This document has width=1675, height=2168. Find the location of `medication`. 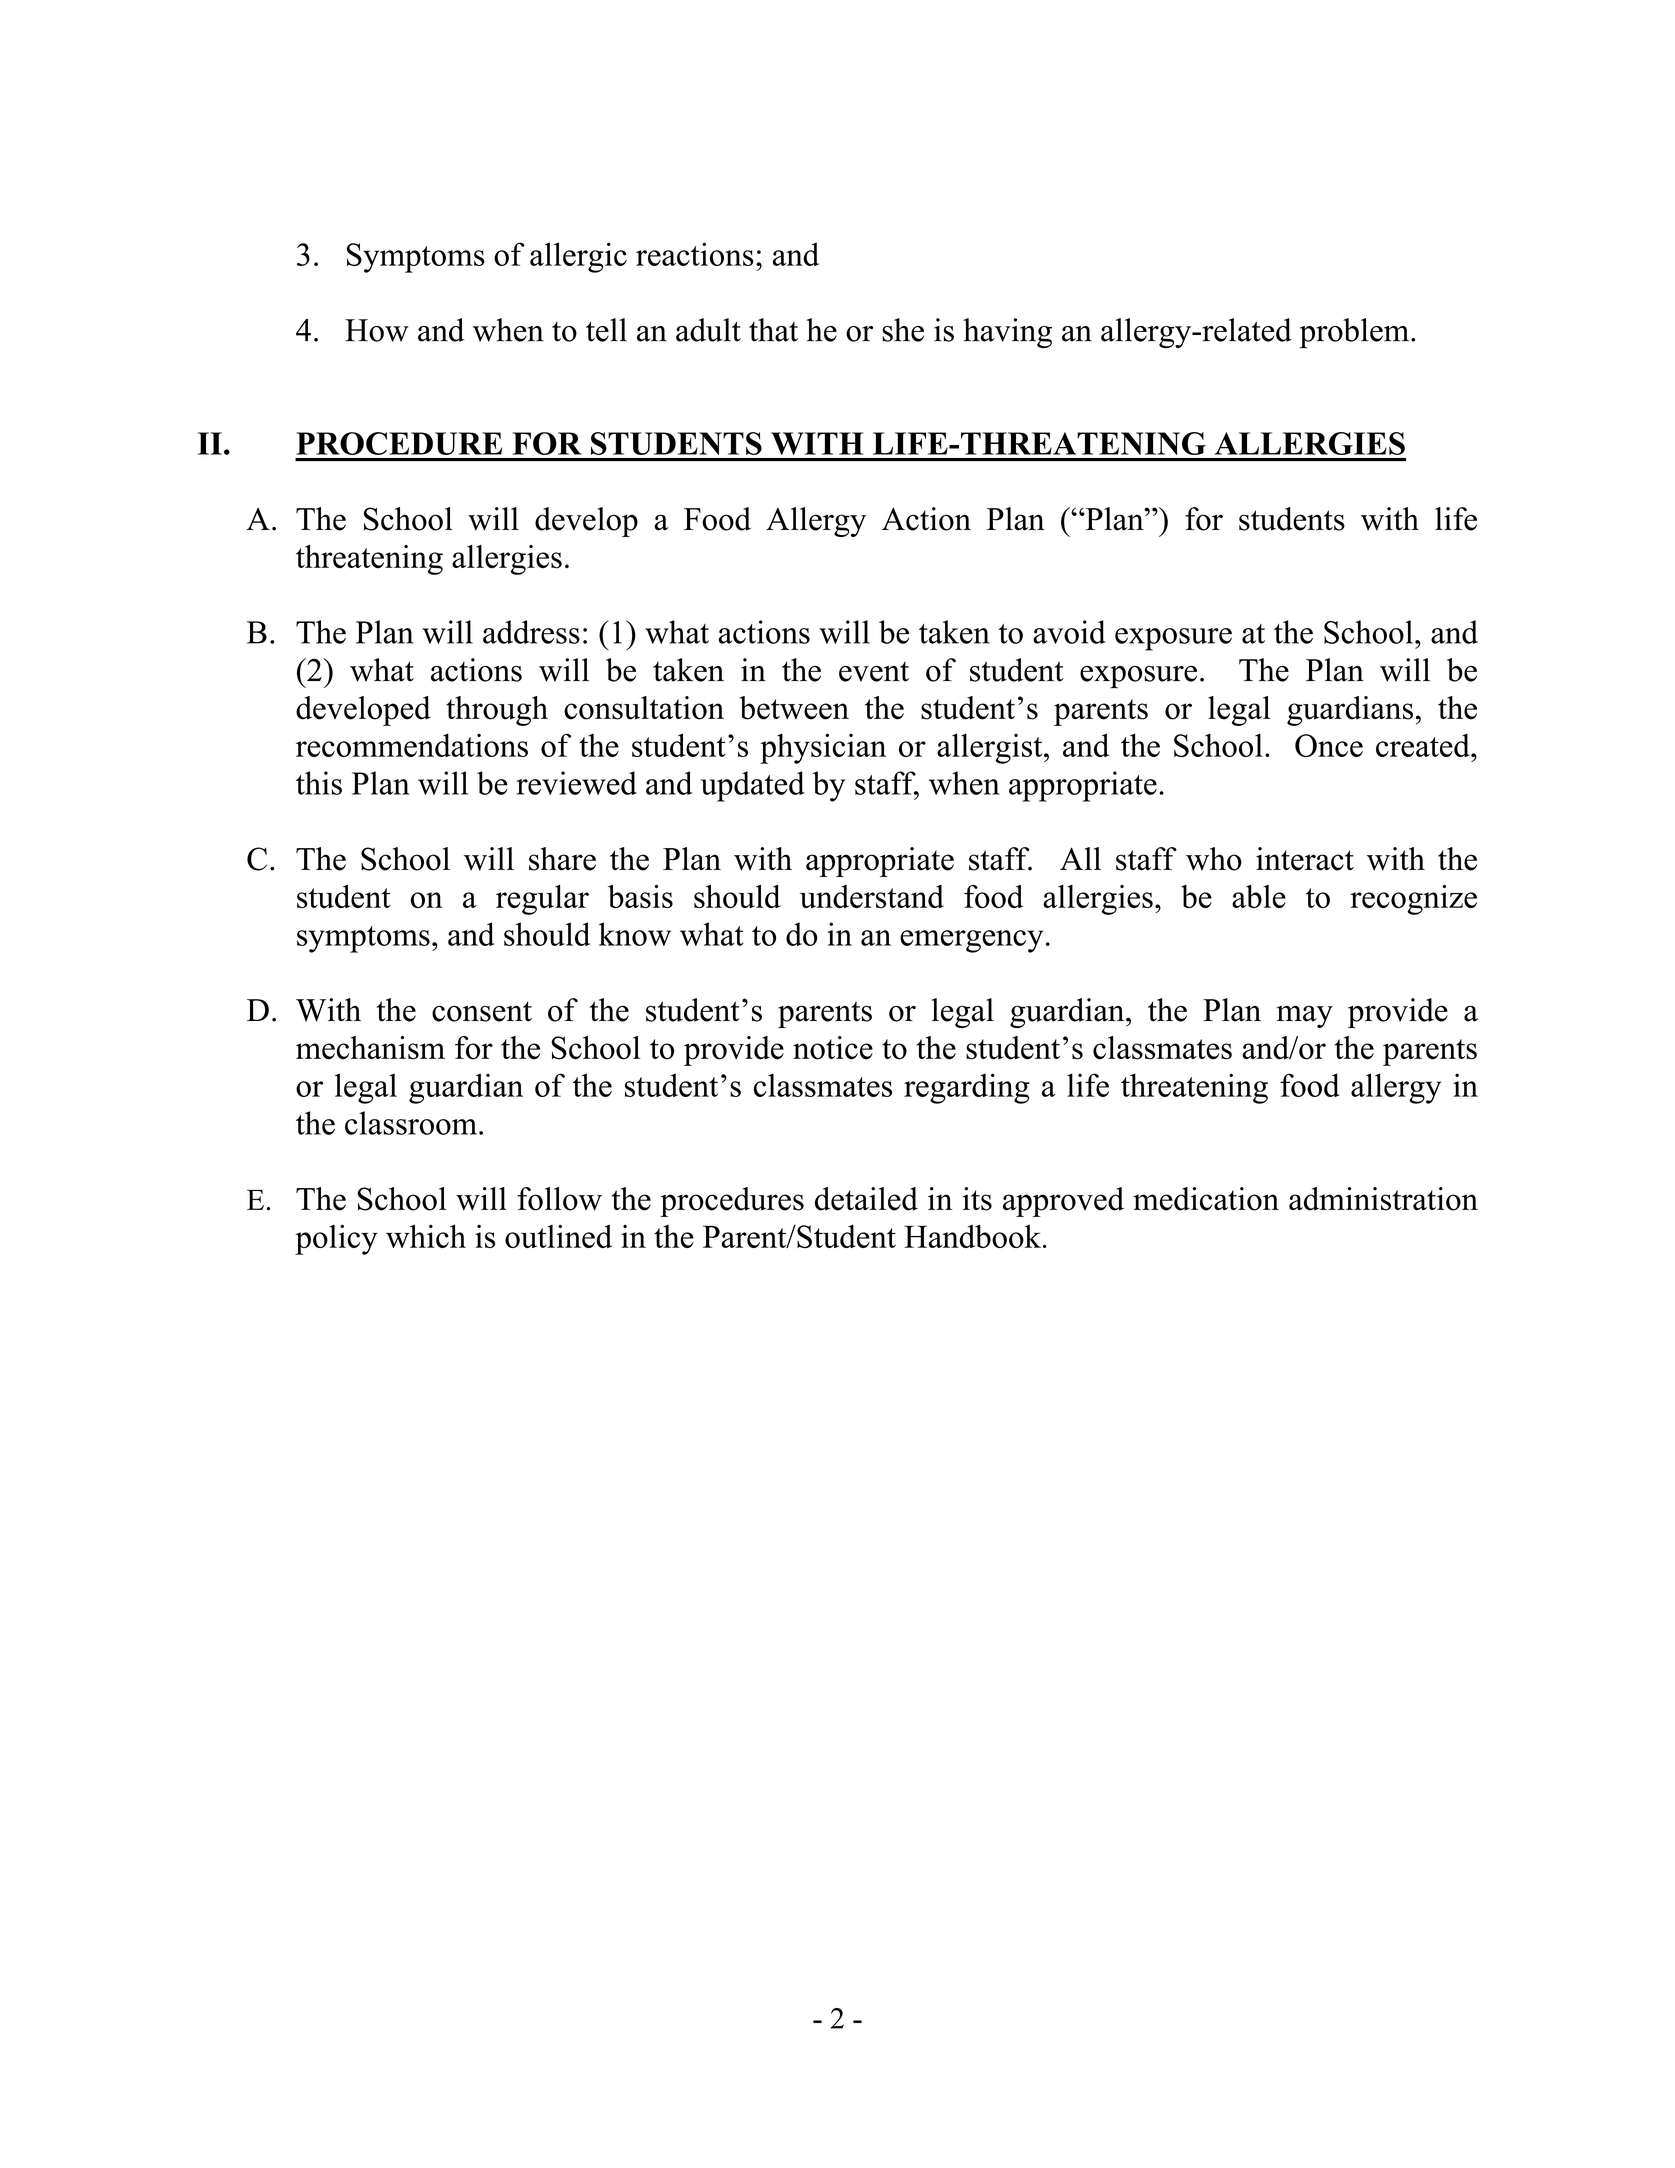

medication is located at coordinates (1206, 1199).
